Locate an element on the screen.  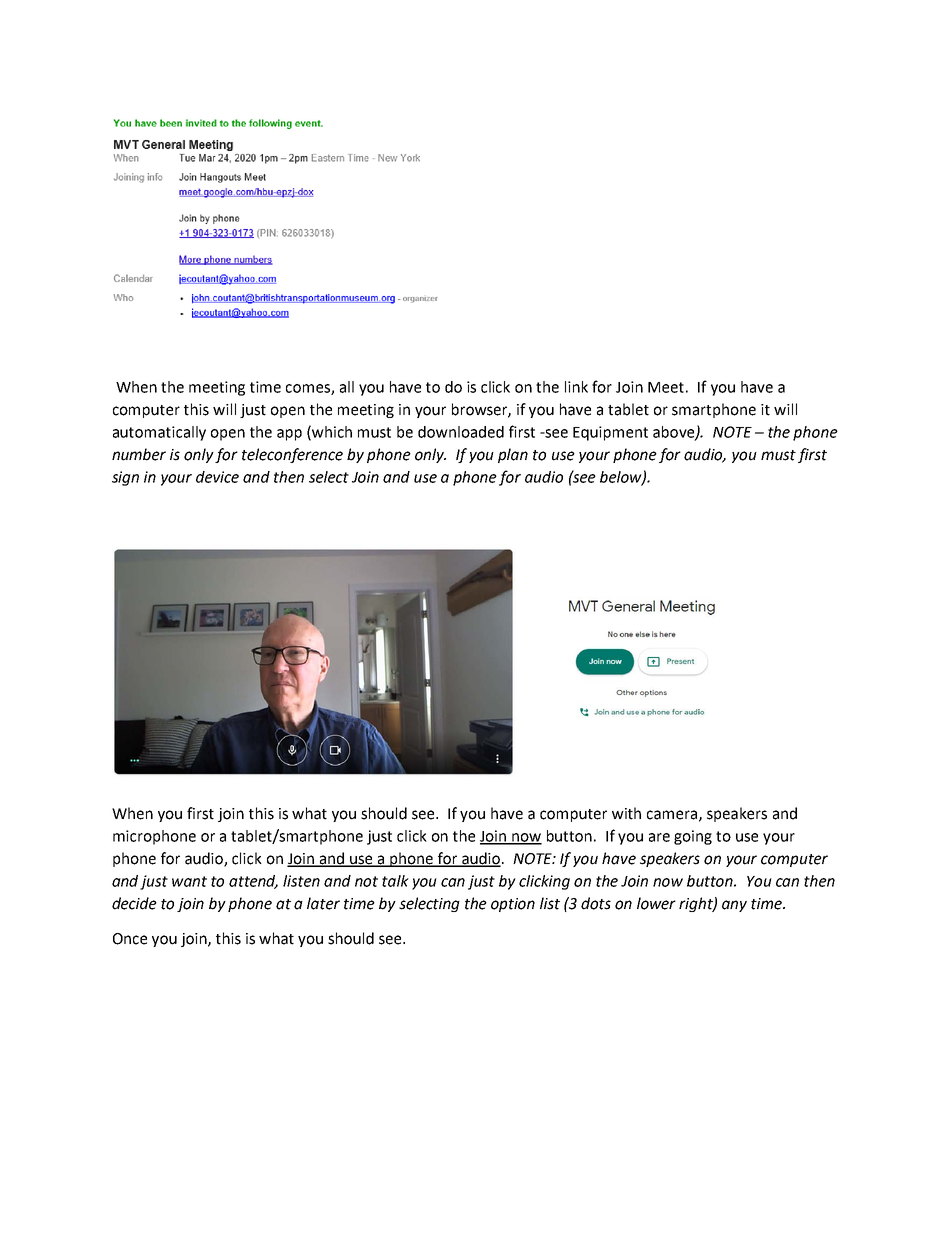
Equipment is located at coordinates (610, 433).
